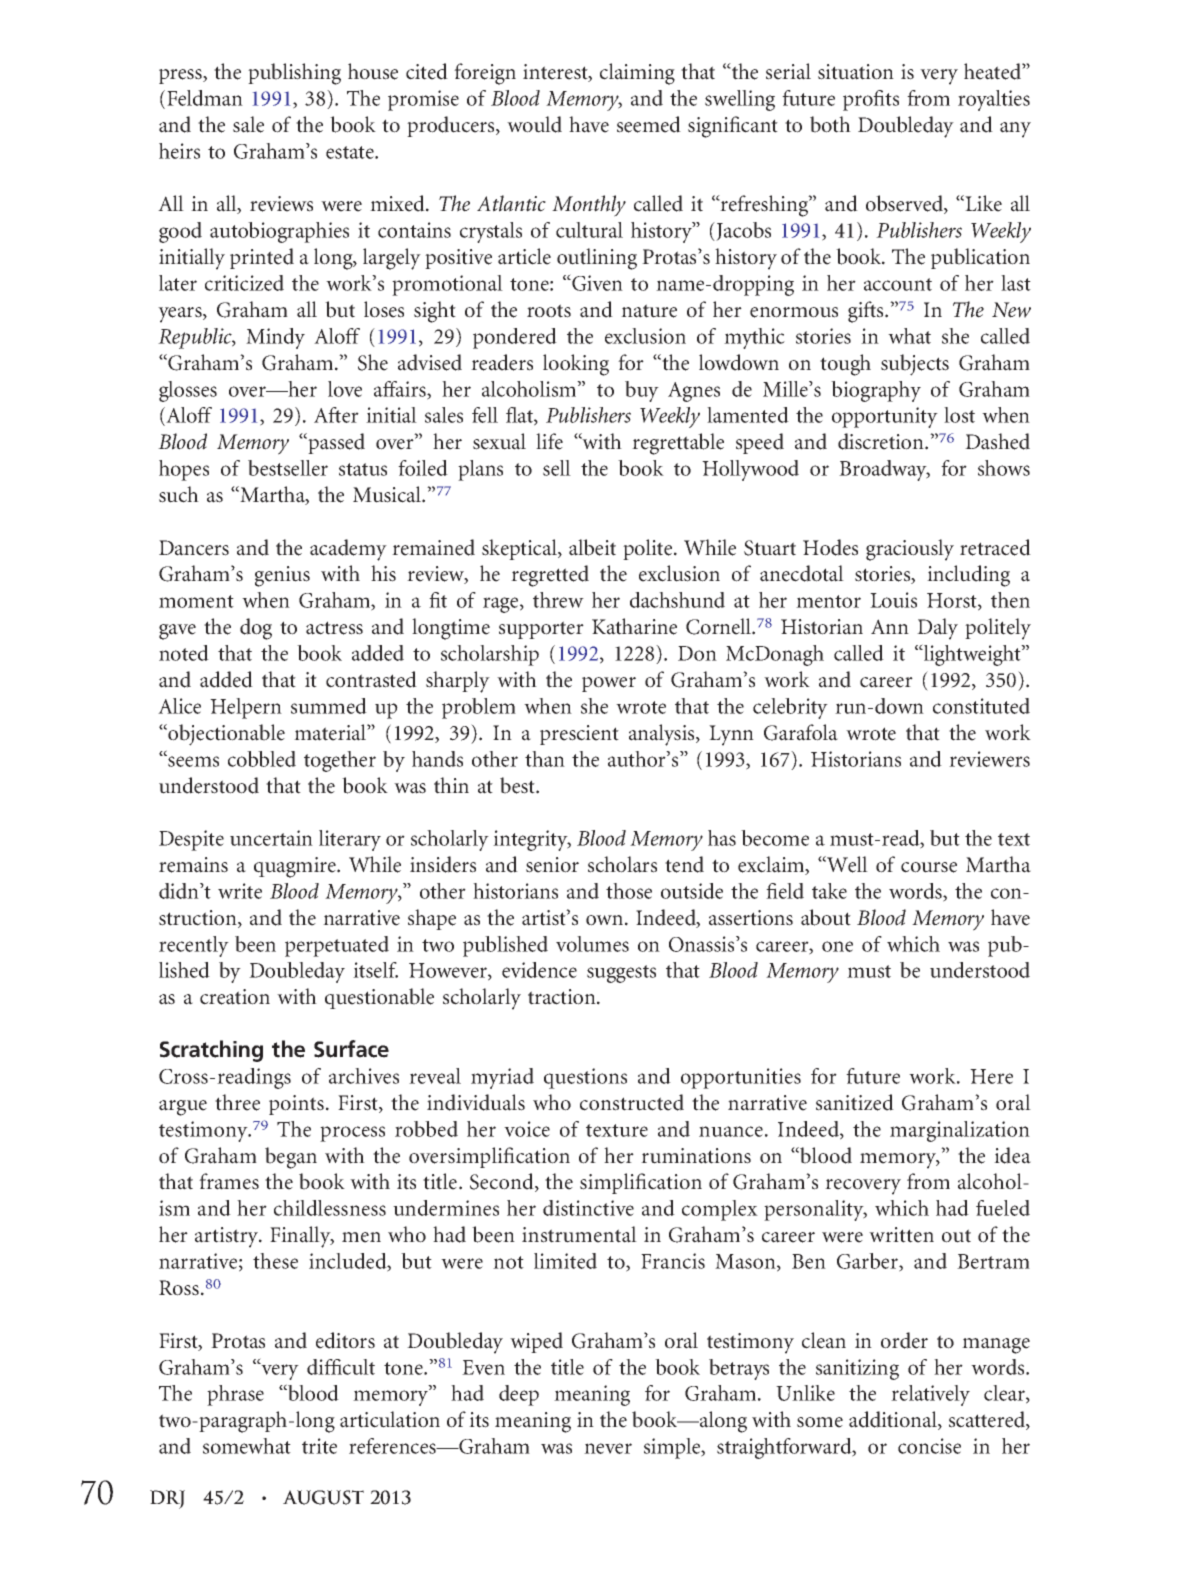  Describe the element at coordinates (856, 72) in the document. I see `situation` at that location.
